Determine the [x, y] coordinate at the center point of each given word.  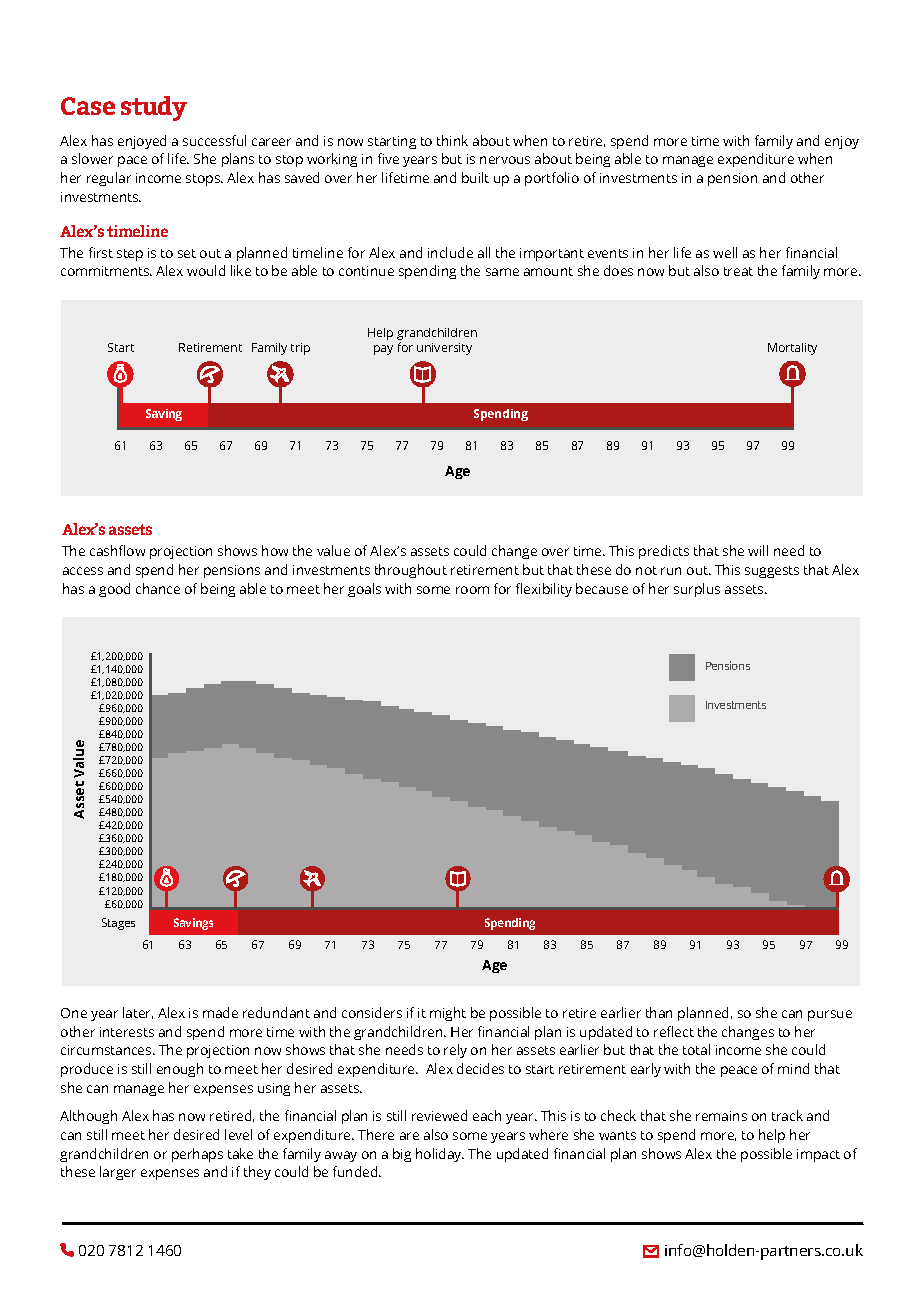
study [154, 108]
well [725, 252]
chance [158, 588]
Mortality [792, 349]
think [452, 140]
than [659, 1012]
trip [300, 349]
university [444, 349]
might [448, 1014]
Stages [118, 924]
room [472, 590]
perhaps [197, 1155]
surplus [697, 590]
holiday [440, 1155]
